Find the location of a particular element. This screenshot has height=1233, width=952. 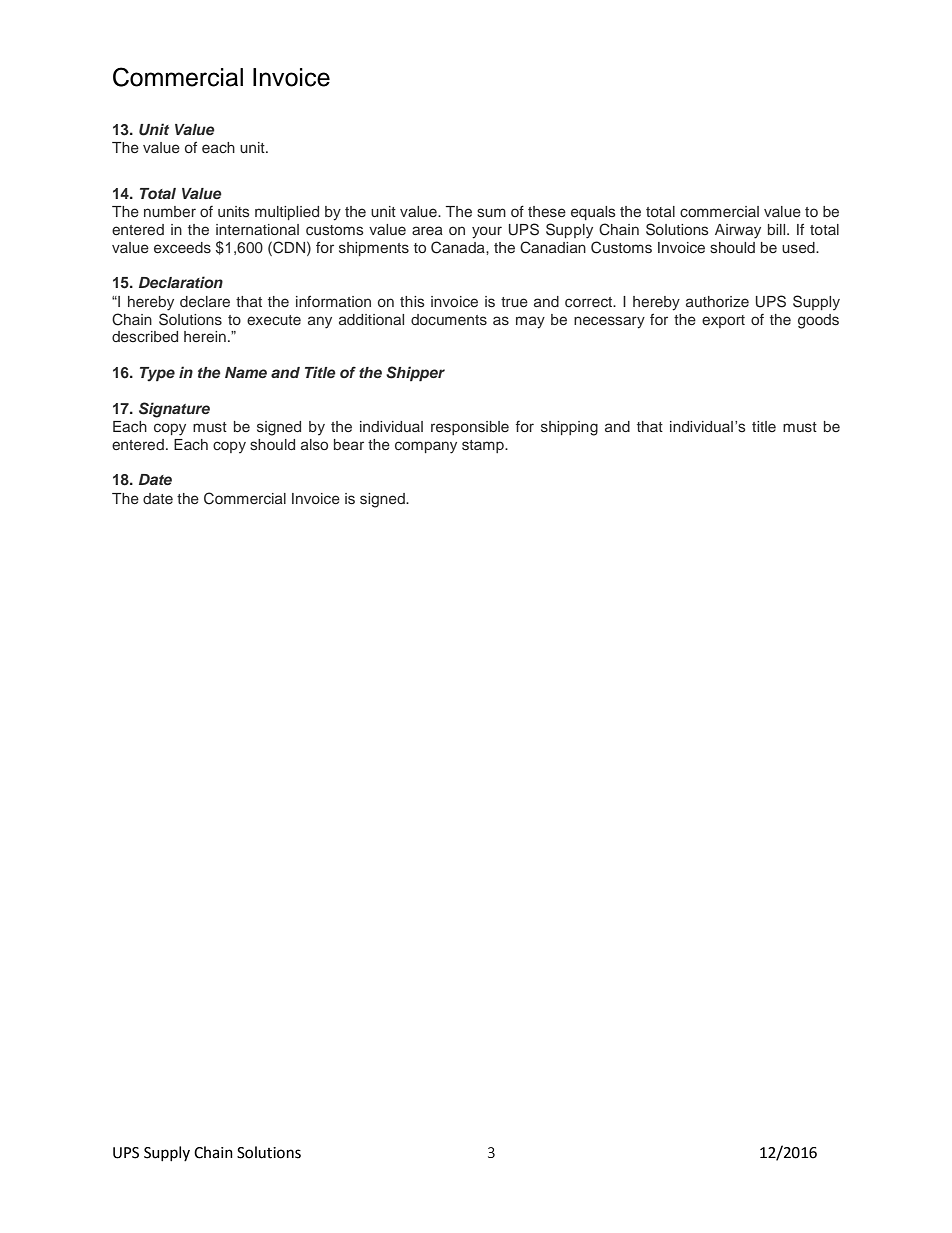

herein is located at coordinates (205, 336).
